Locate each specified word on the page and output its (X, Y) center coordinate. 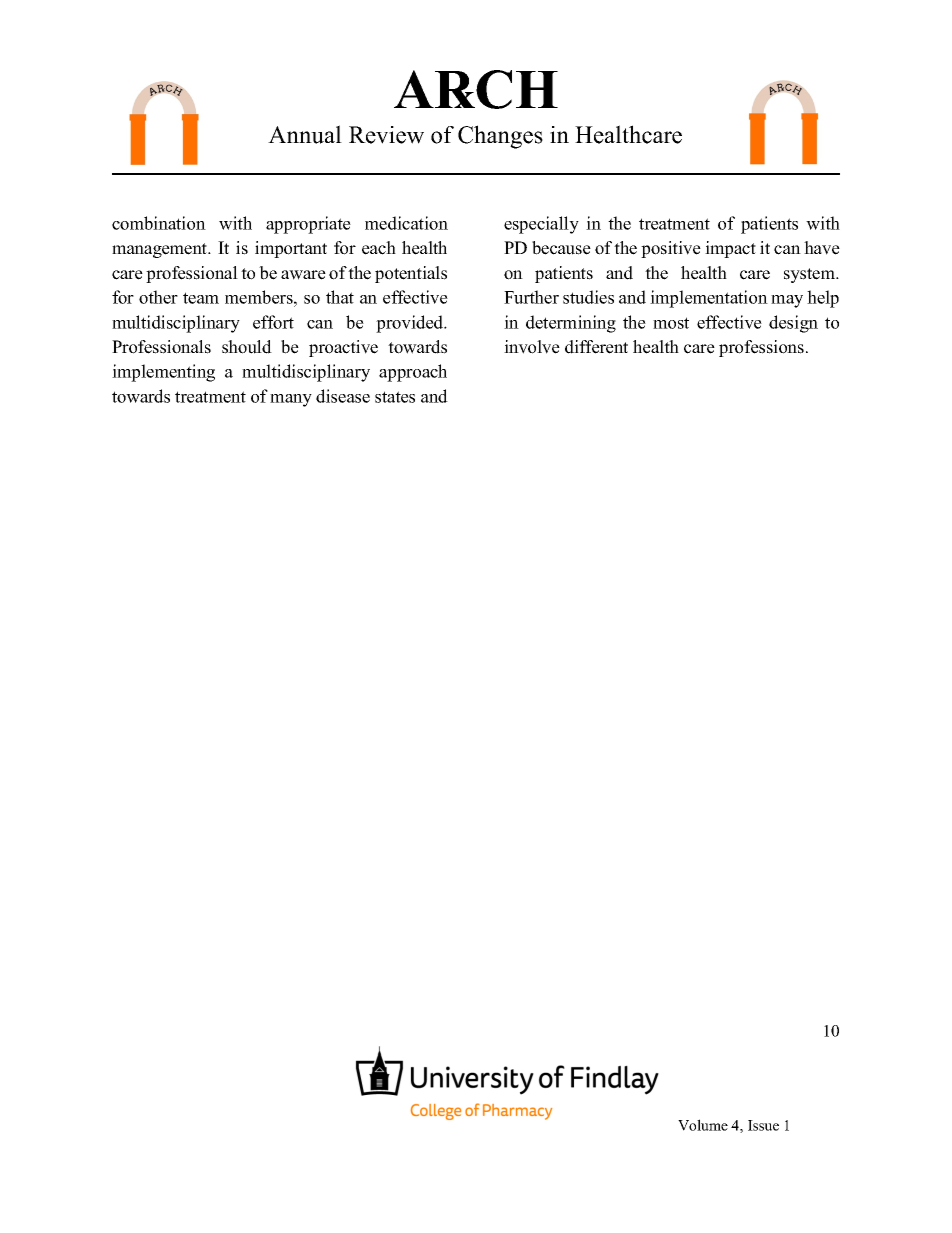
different (596, 347)
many (291, 400)
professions (761, 348)
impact (730, 249)
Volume (703, 1125)
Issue (763, 1125)
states (395, 397)
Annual (305, 134)
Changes (500, 137)
